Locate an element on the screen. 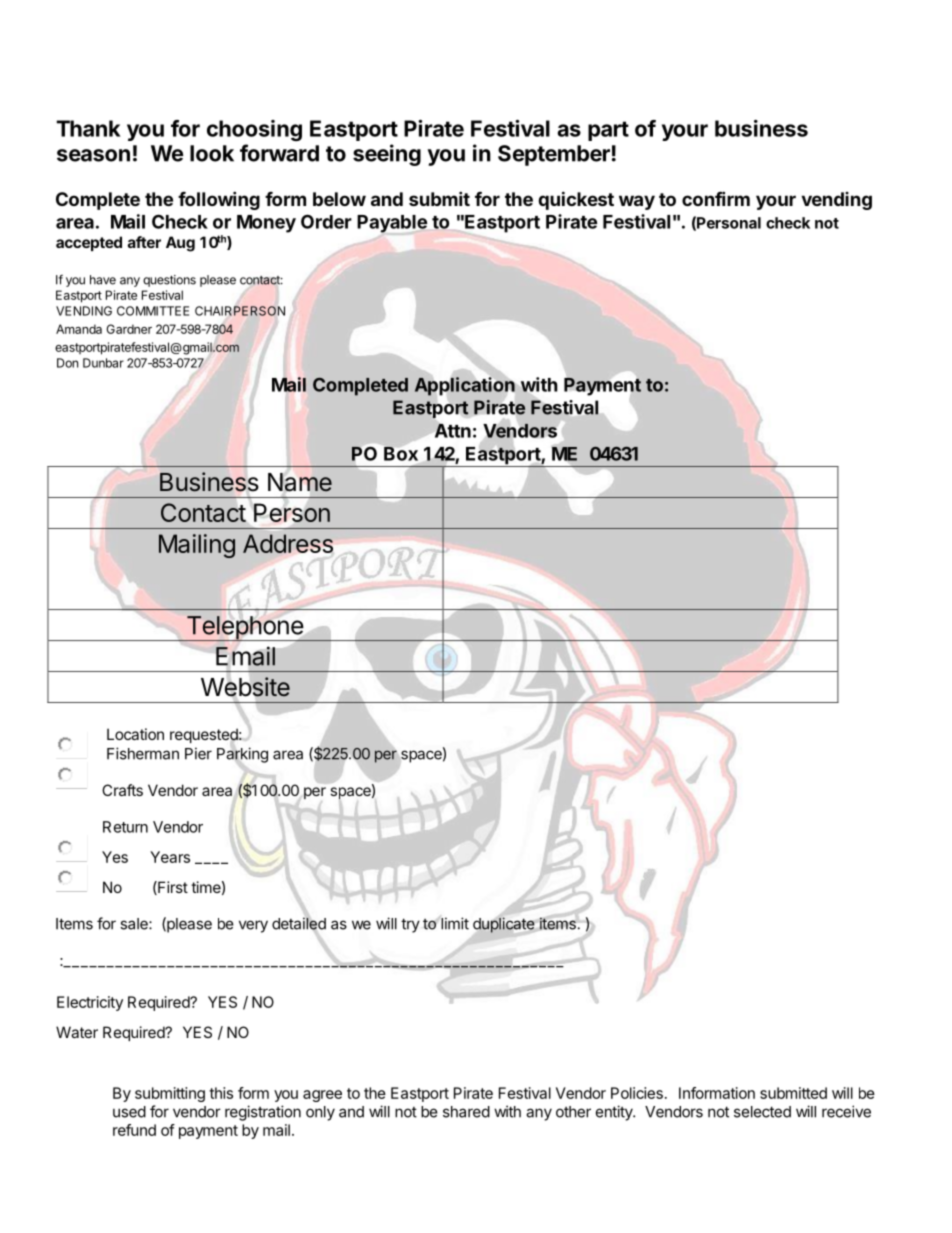 The height and width of the screenshot is (1233, 952). Telephone is located at coordinates (244, 628).
